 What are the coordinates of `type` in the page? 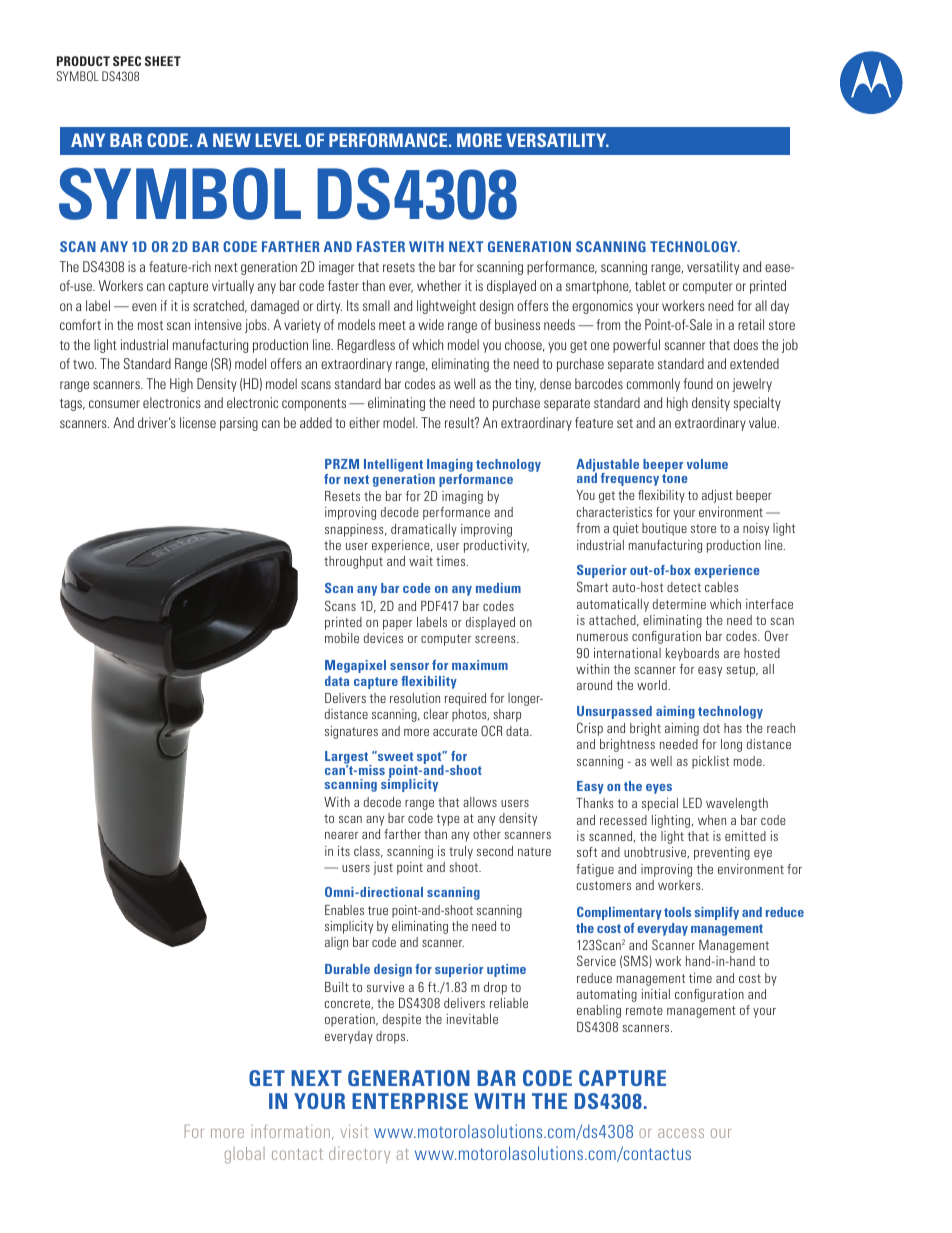 It's located at (448, 820).
